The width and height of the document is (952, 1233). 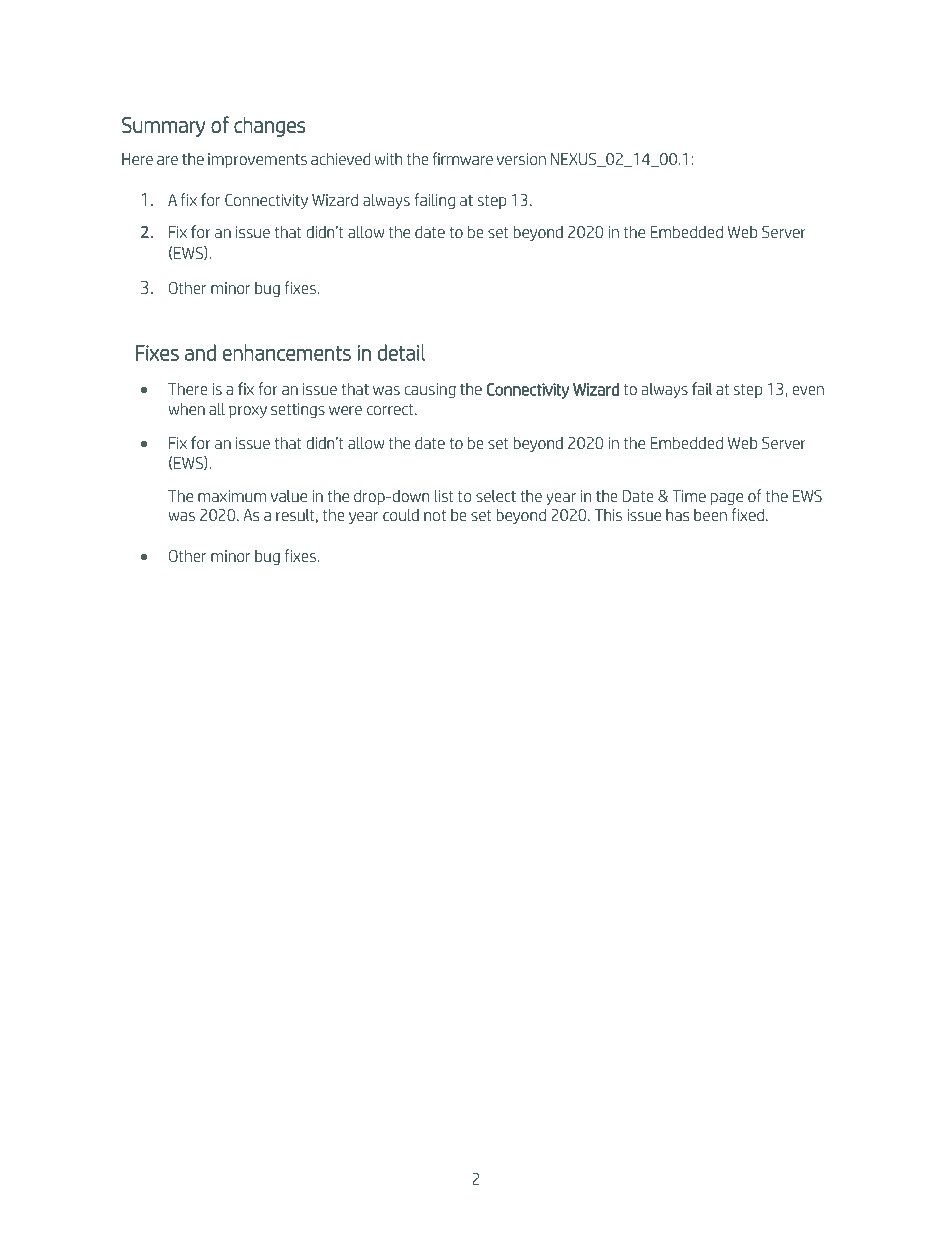 I want to click on correct, so click(x=391, y=409).
